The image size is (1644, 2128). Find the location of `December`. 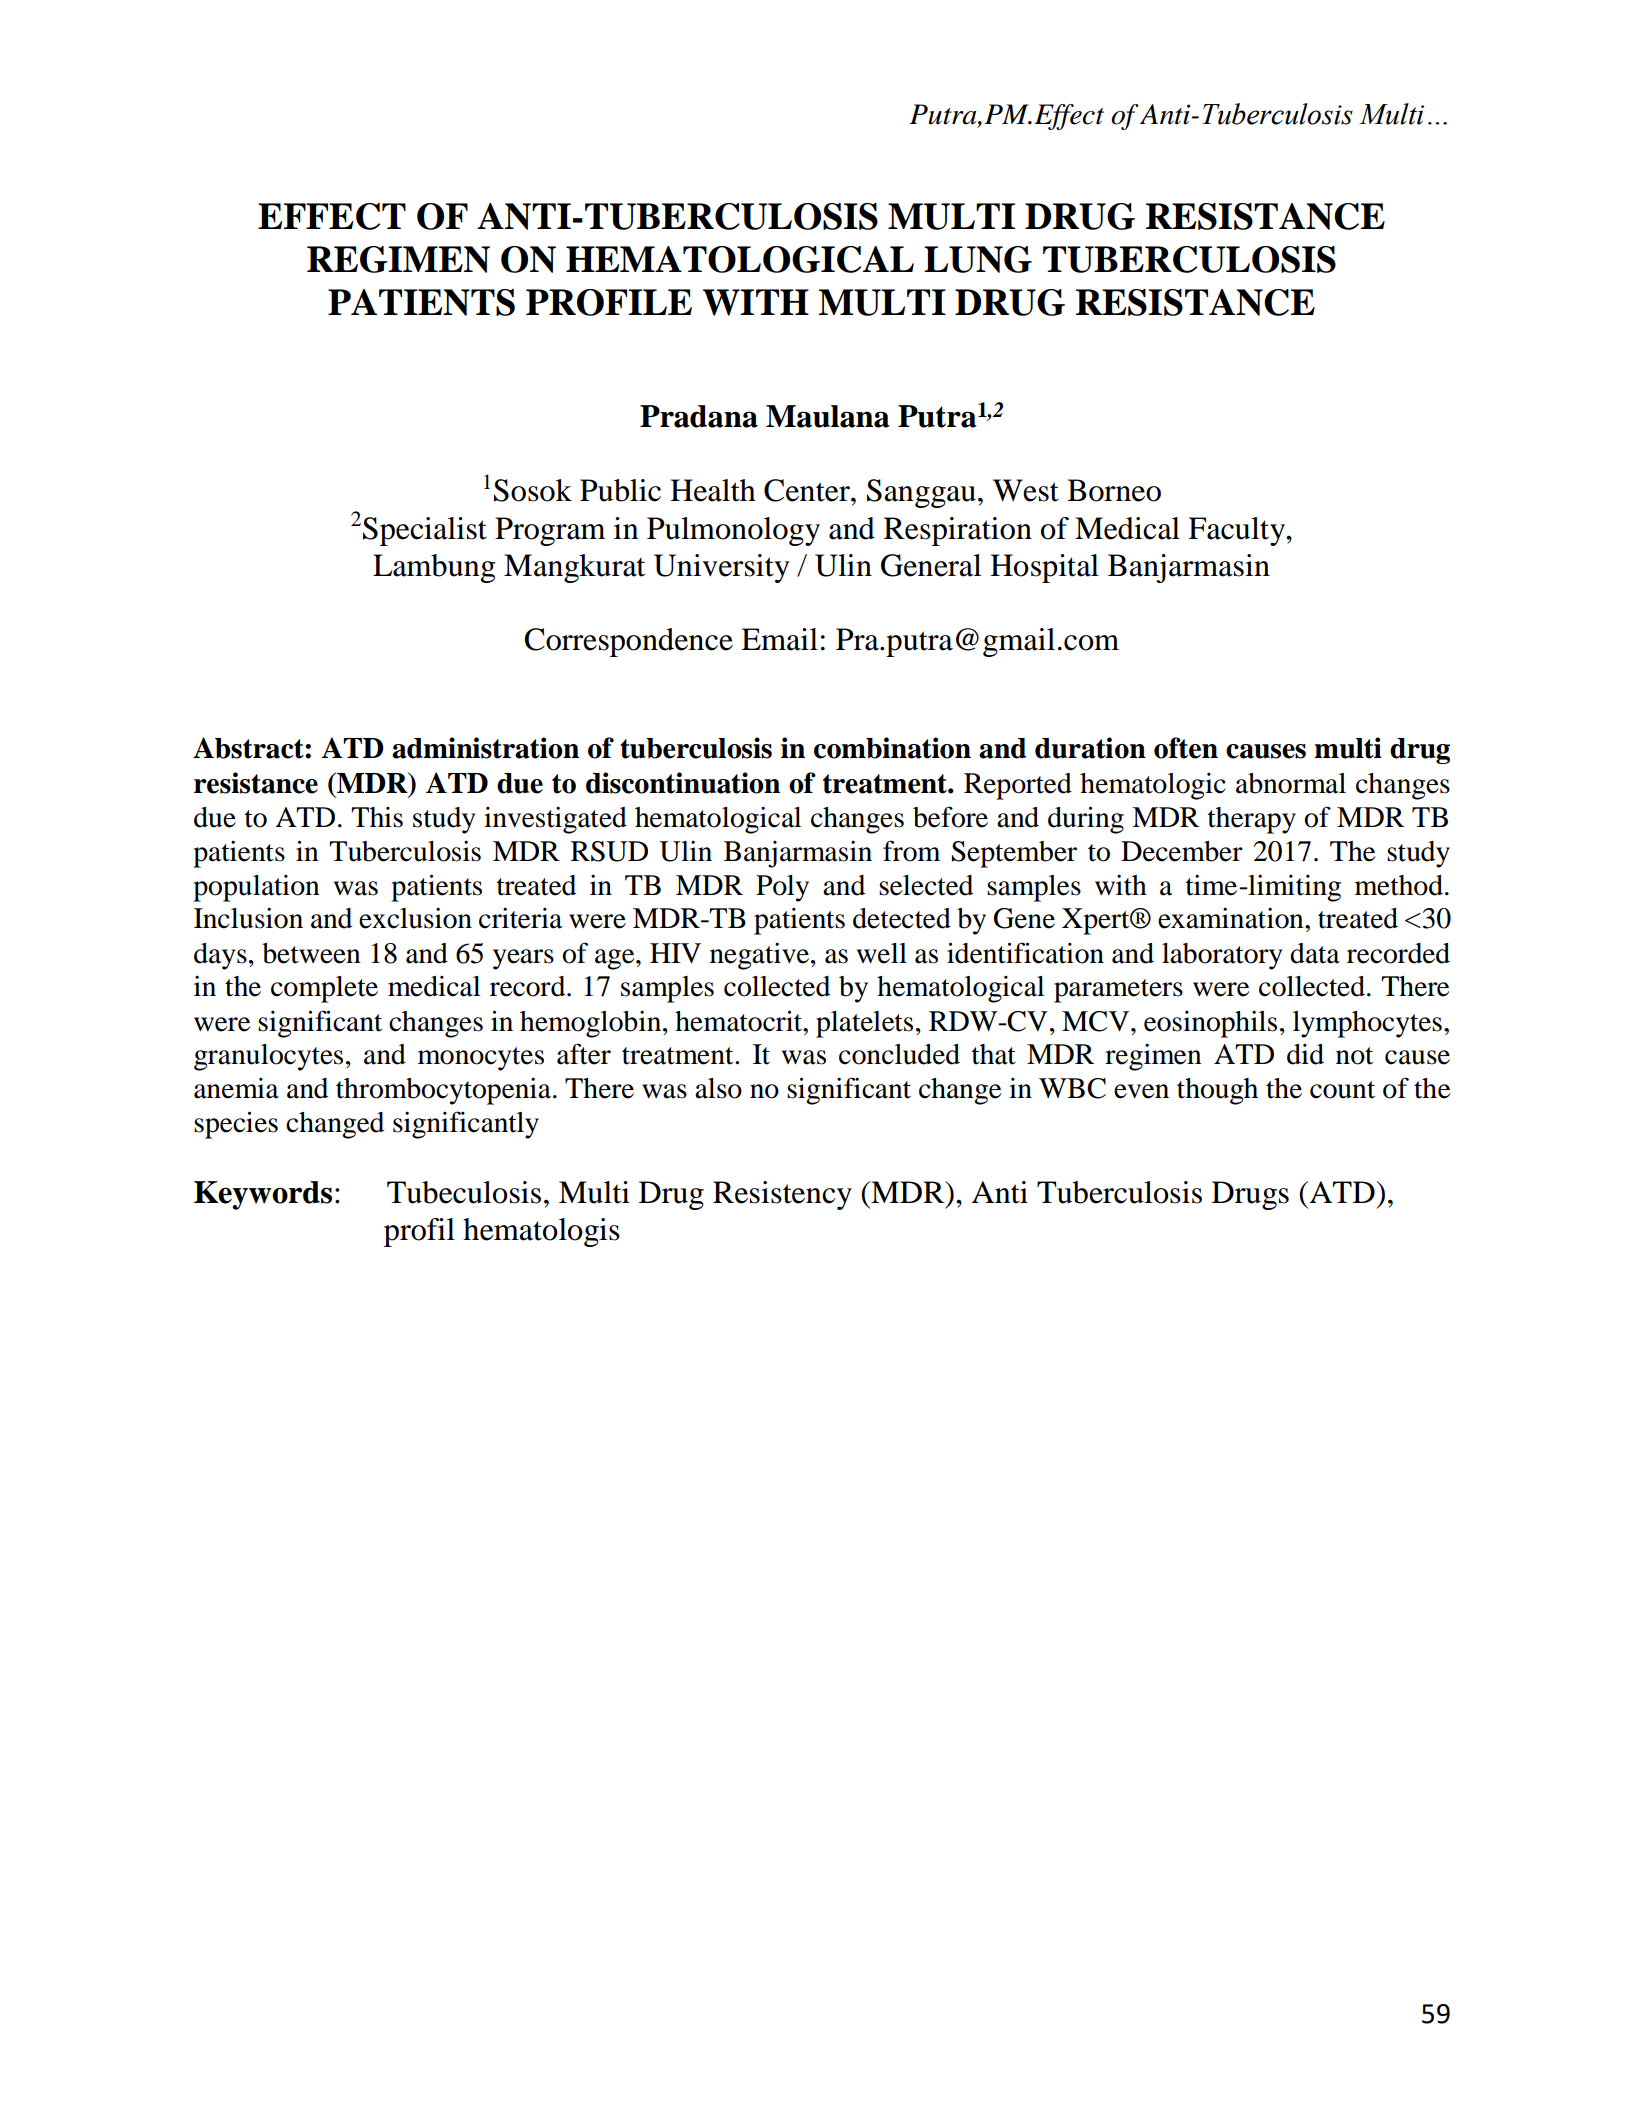

December is located at coordinates (1182, 851).
